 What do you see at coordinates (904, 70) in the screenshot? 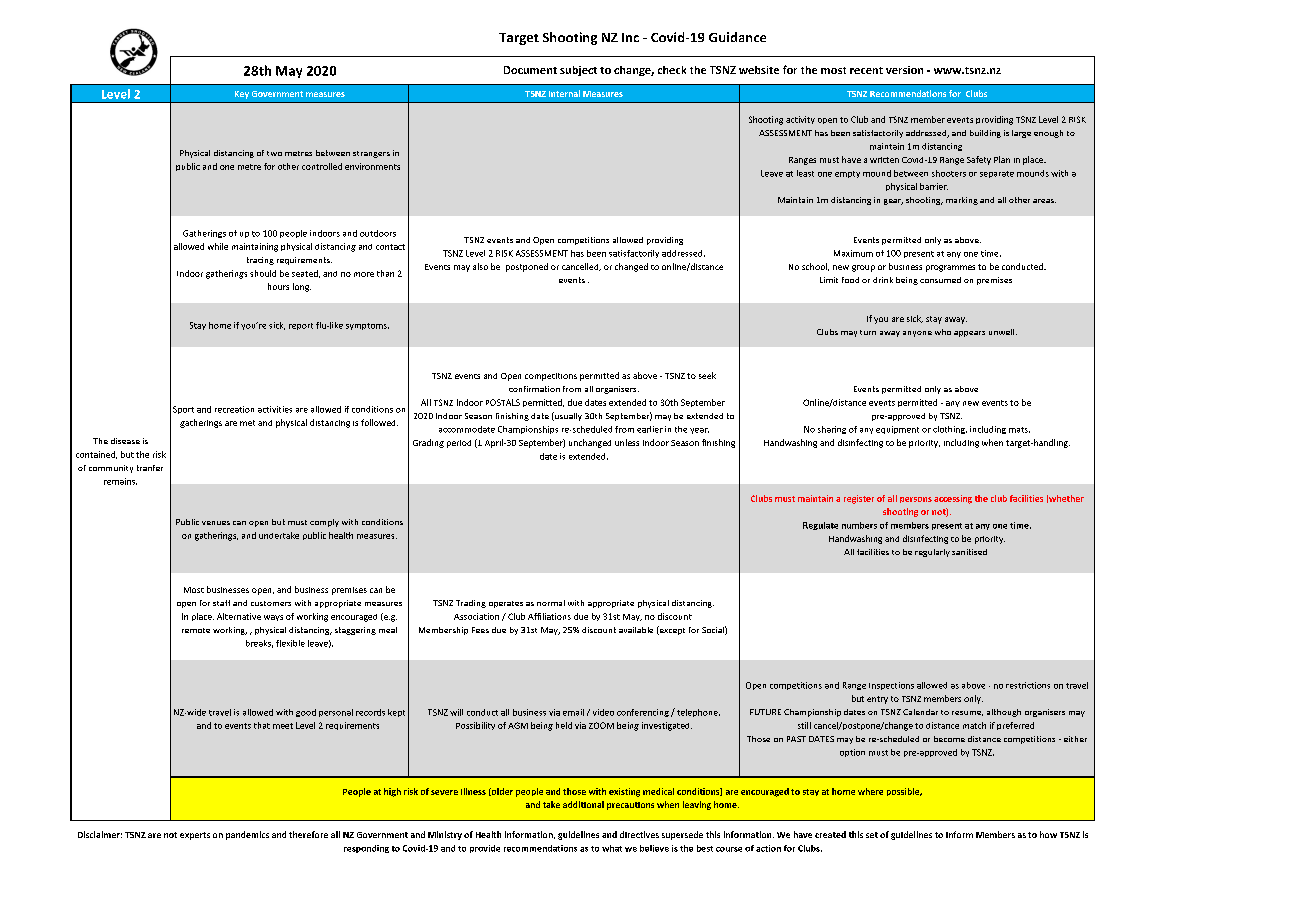
I see `version` at bounding box center [904, 70].
